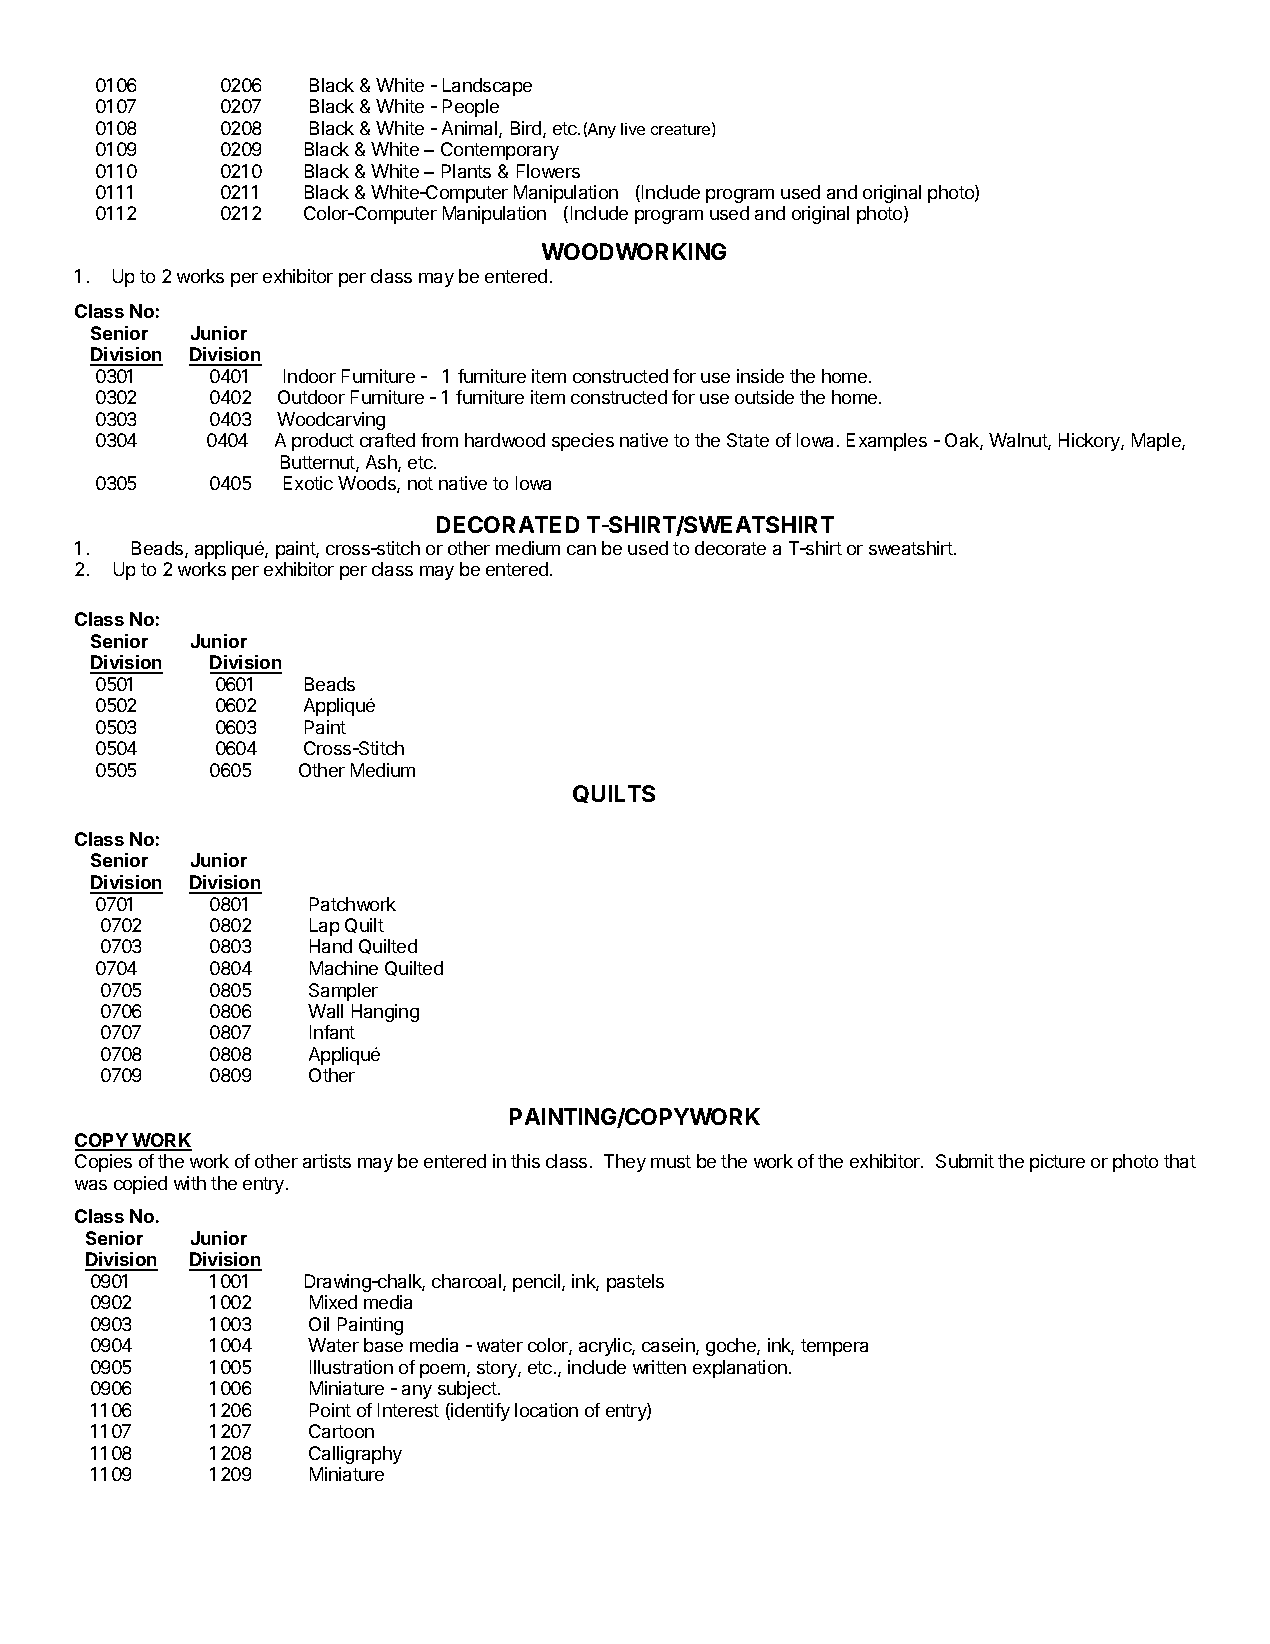 Image resolution: width=1270 pixels, height=1644 pixels. Describe the element at coordinates (471, 129) in the screenshot. I see `Animal` at that location.
